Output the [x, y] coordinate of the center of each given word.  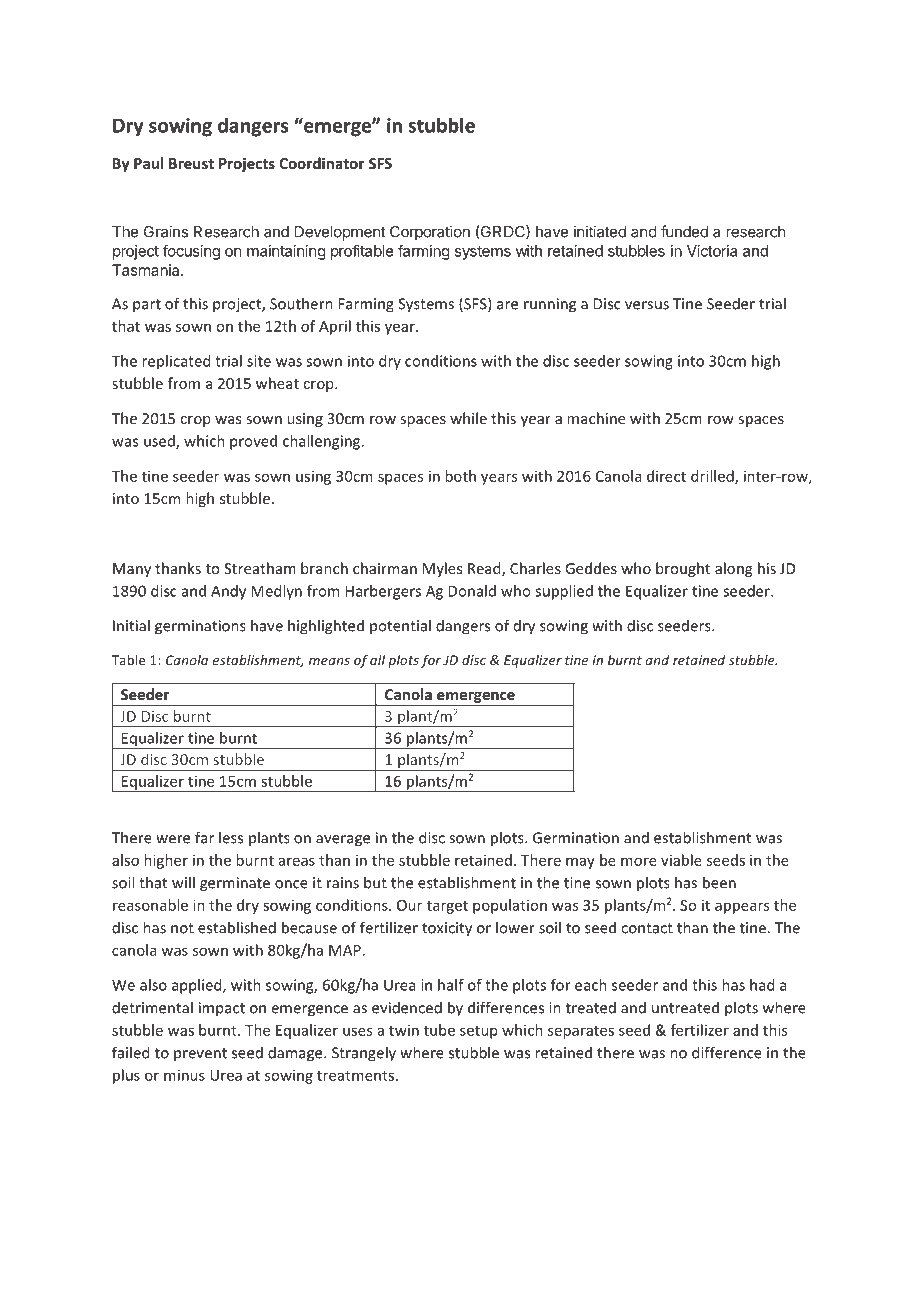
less [231, 837]
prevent [200, 1054]
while [468, 418]
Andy [228, 592]
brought [683, 569]
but [375, 882]
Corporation [430, 233]
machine [596, 418]
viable [681, 860]
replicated [176, 362]
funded [684, 231]
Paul [148, 163]
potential [400, 626]
